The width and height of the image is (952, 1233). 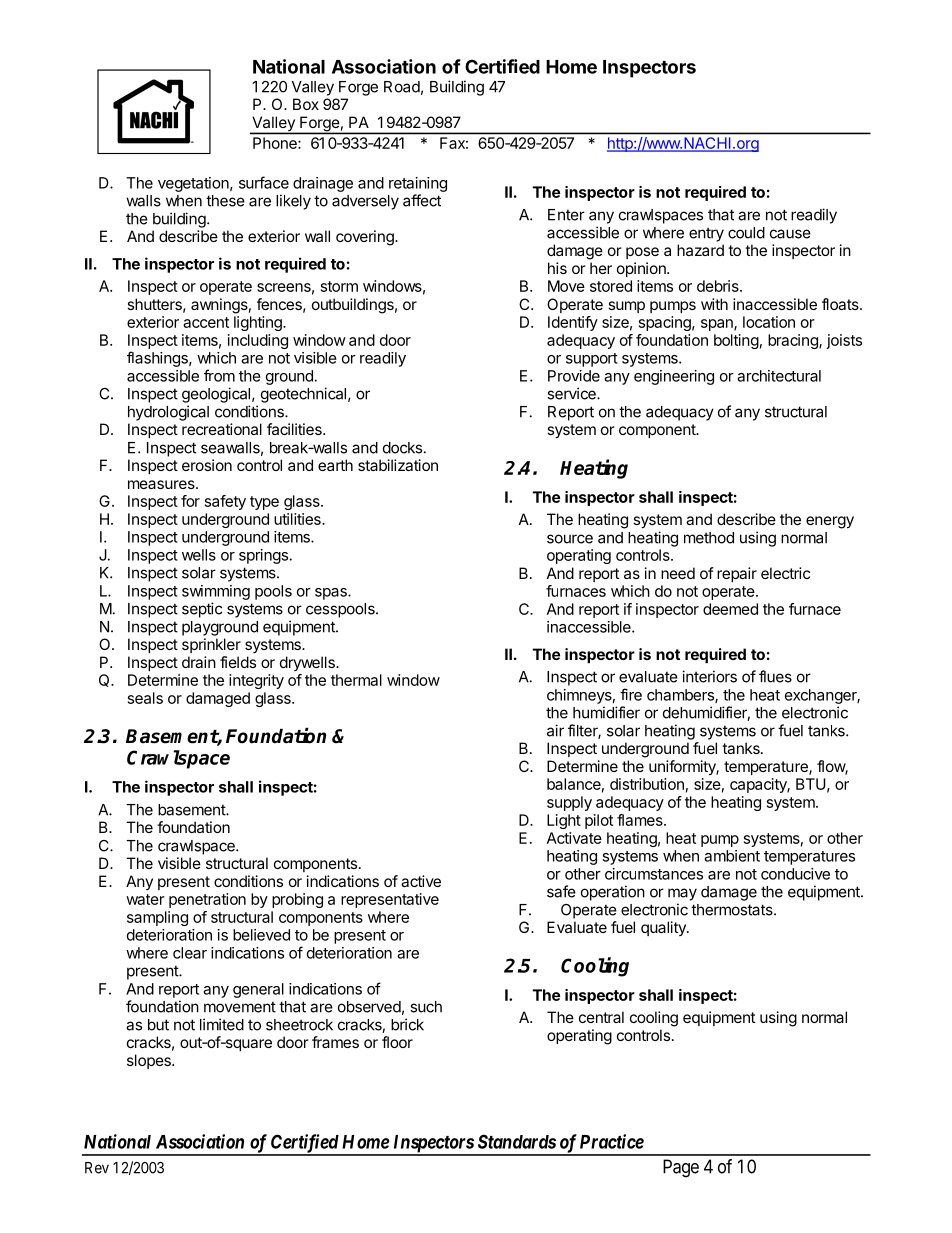 What do you see at coordinates (570, 539) in the image?
I see `source` at bounding box center [570, 539].
